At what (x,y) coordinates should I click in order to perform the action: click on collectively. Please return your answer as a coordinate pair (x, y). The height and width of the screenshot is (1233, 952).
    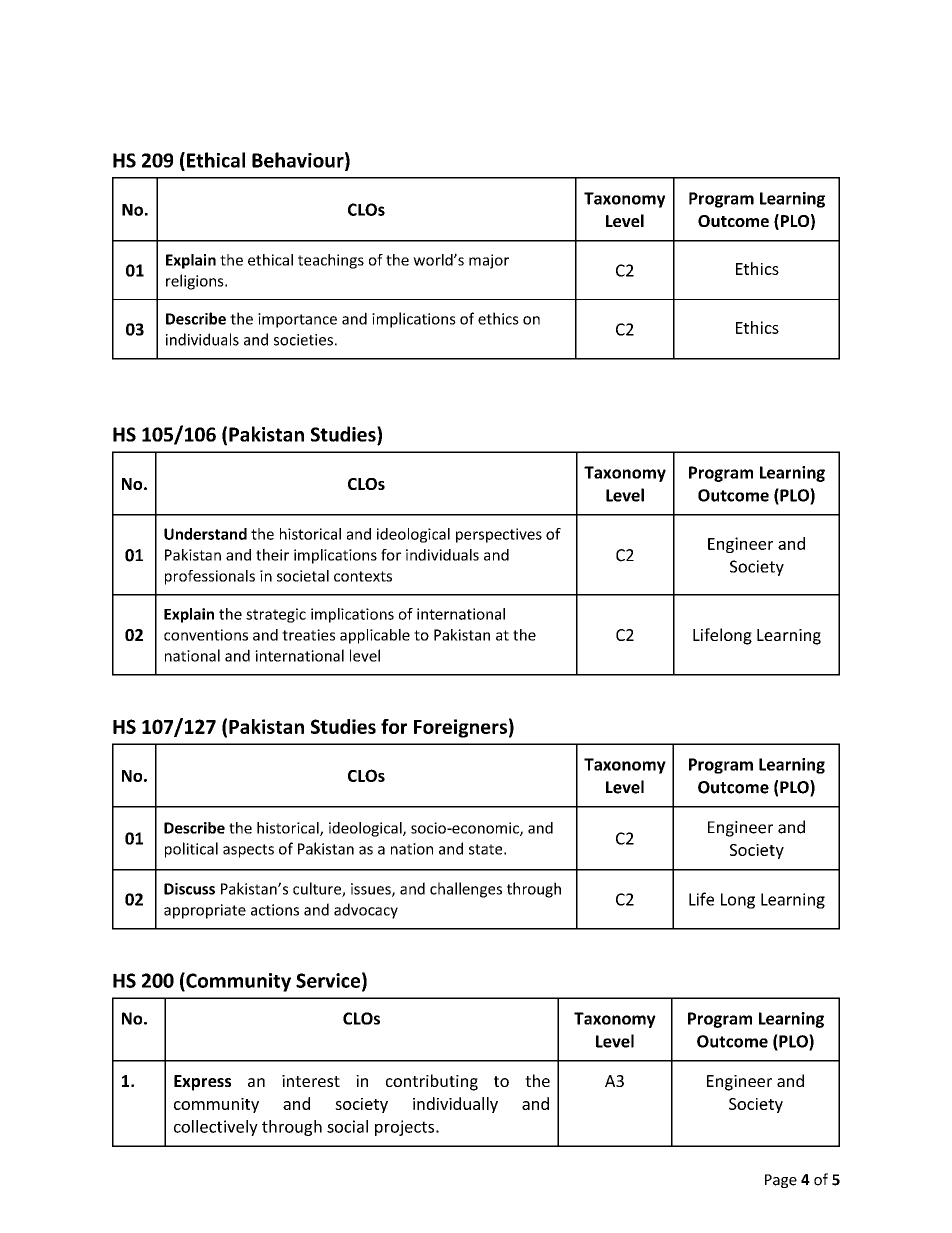
    Looking at the image, I should click on (216, 1128).
